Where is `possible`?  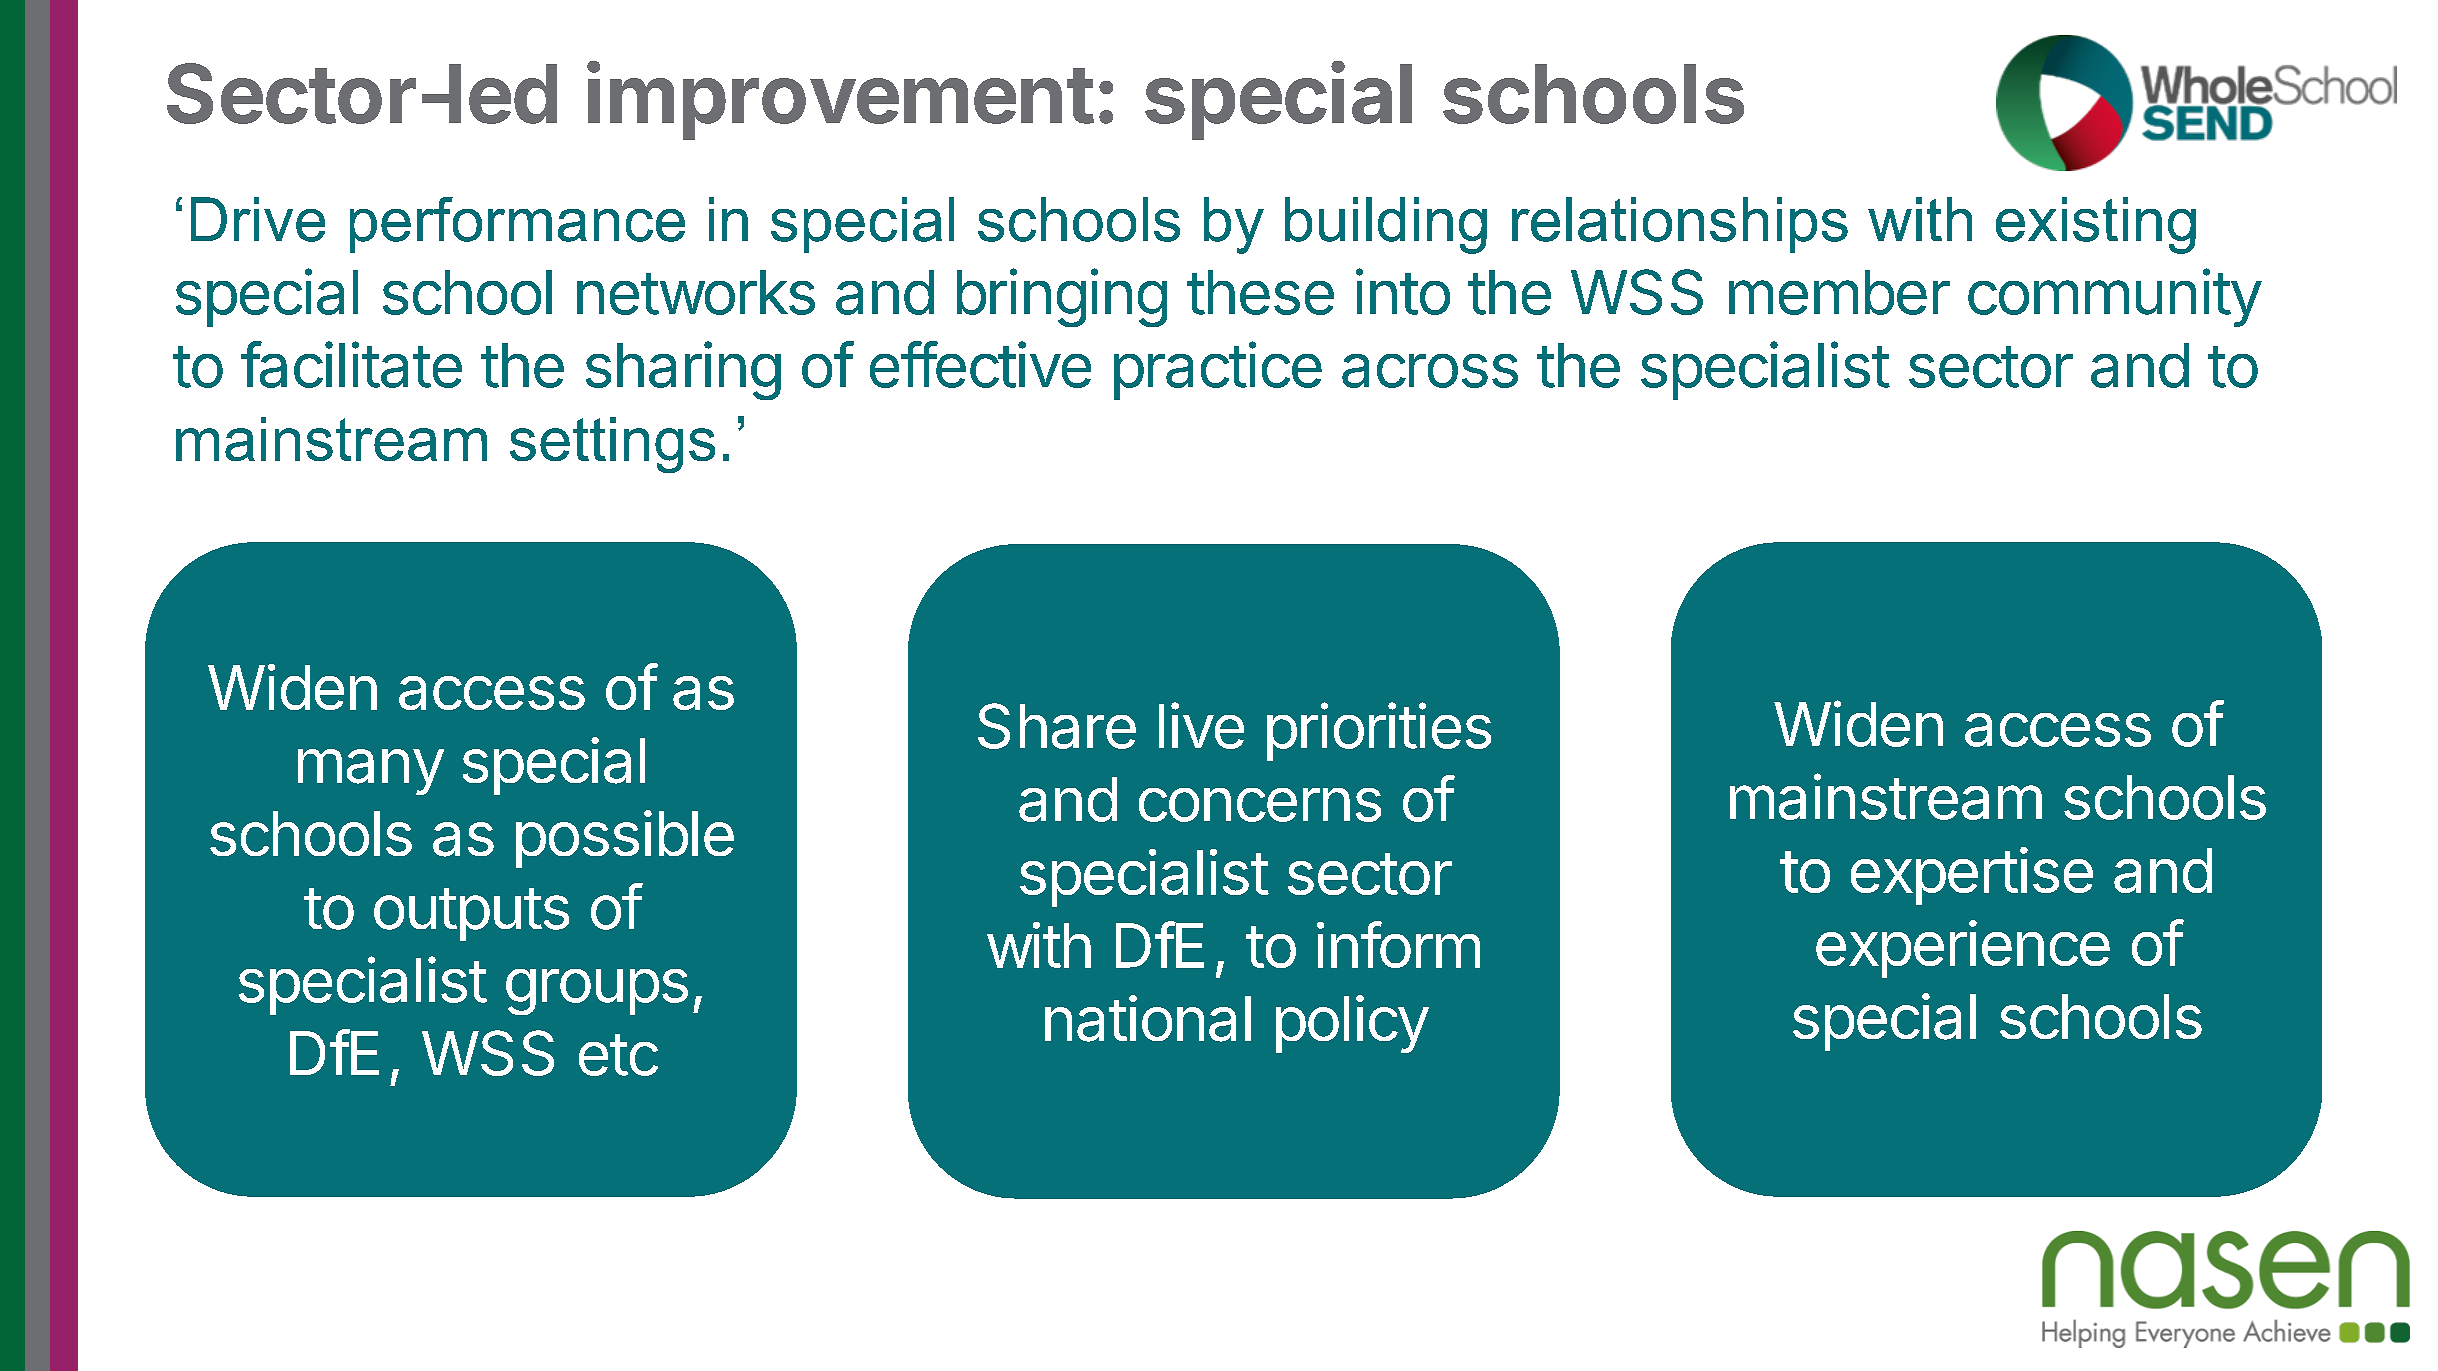 possible is located at coordinates (625, 839).
